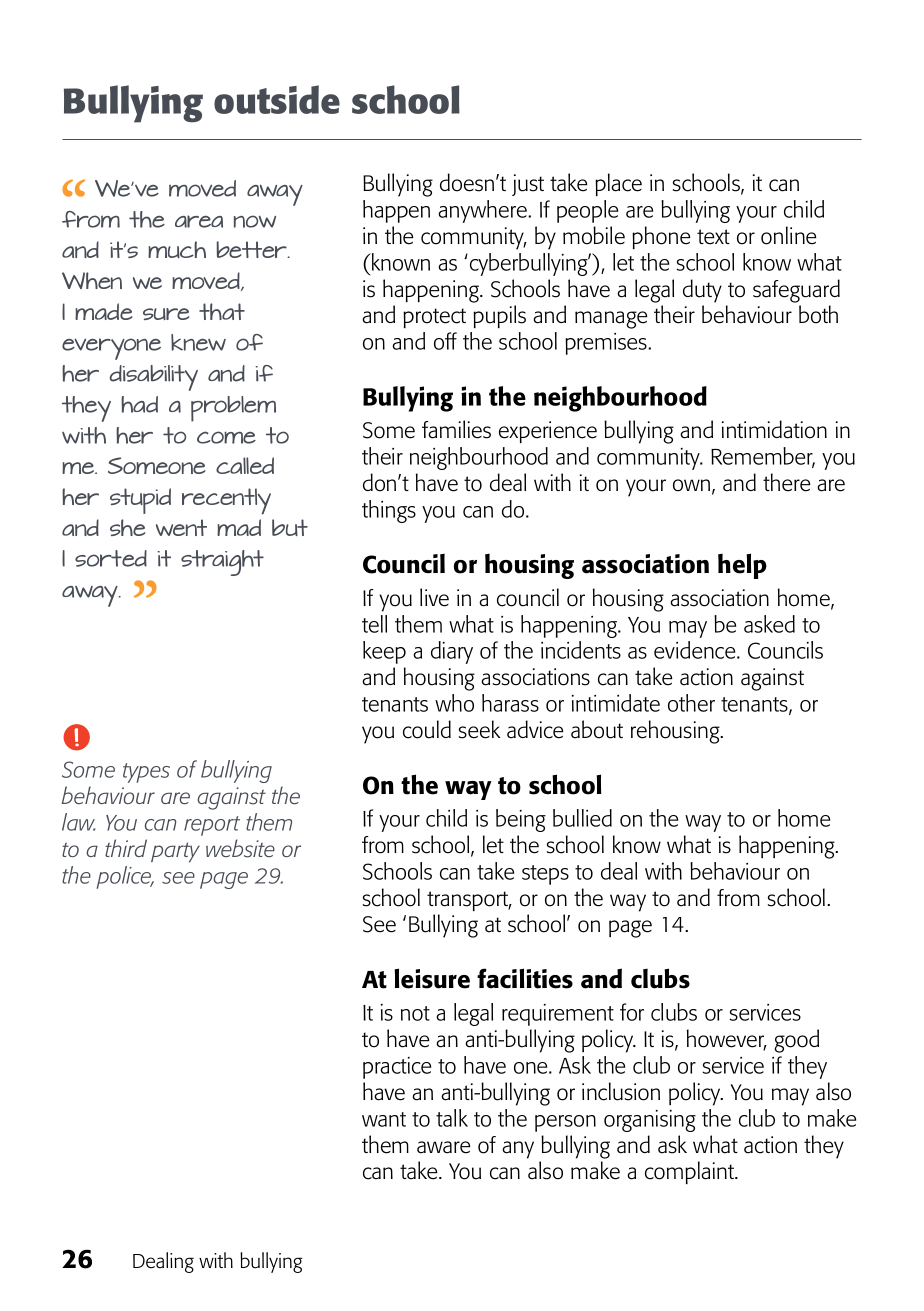  I want to click on off, so click(445, 341).
